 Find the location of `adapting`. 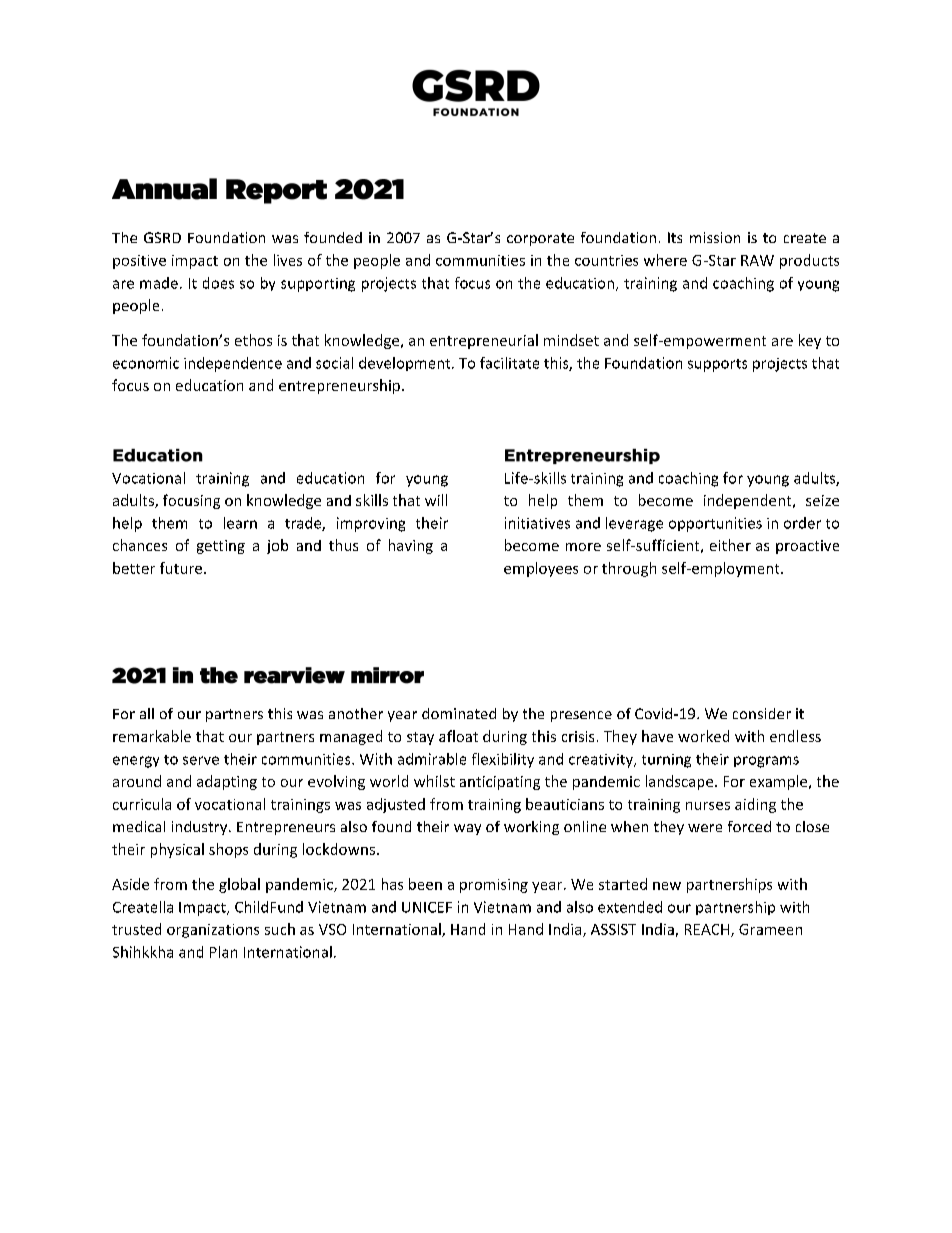

adapting is located at coordinates (227, 782).
